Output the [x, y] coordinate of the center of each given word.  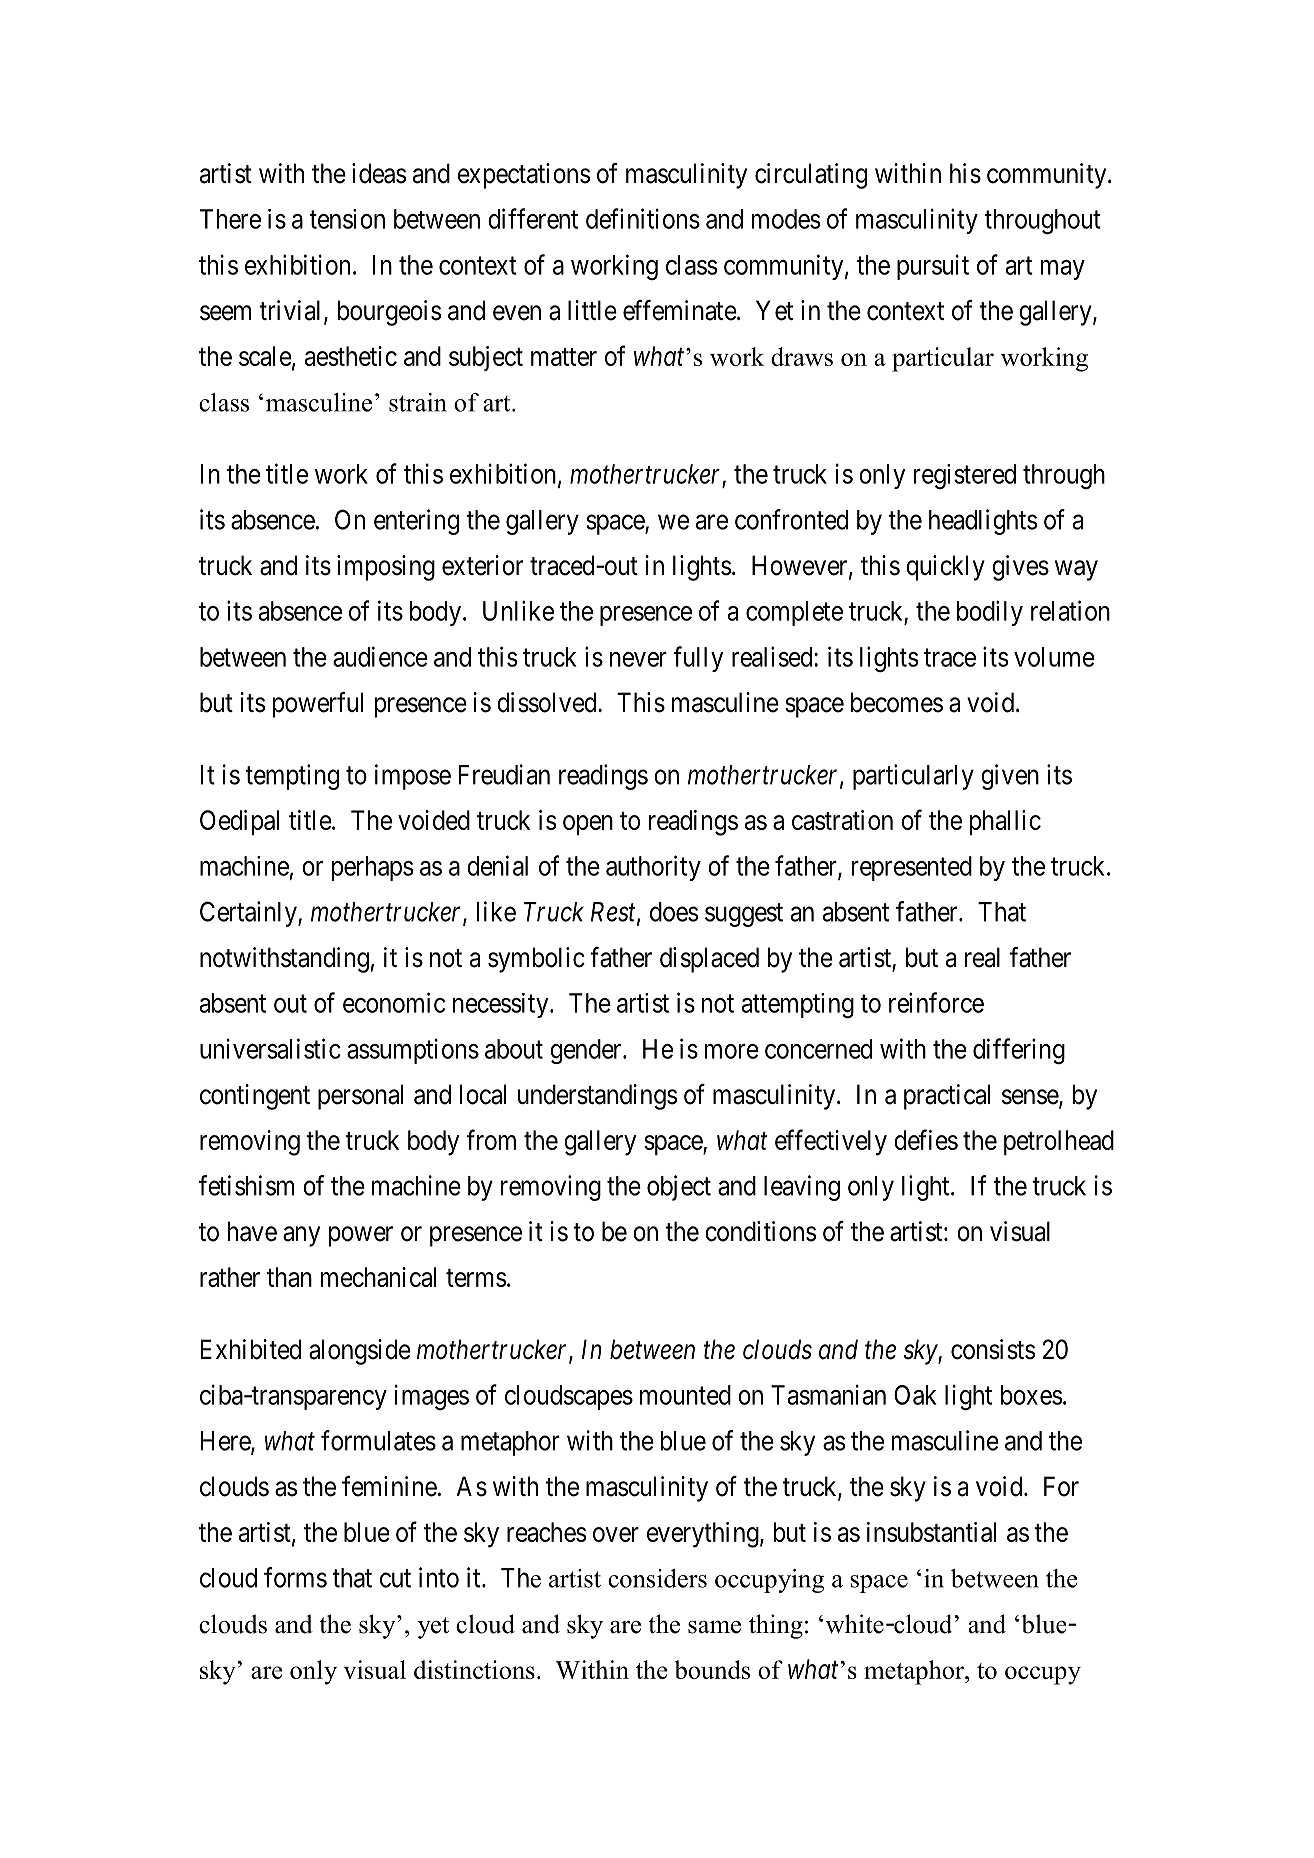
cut [395, 1579]
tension [347, 219]
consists [993, 1349]
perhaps [373, 868]
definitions [643, 218]
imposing [386, 568]
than [289, 1277]
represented [912, 868]
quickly [945, 568]
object [679, 1188]
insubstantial [931, 1532]
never [638, 659]
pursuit [933, 267]
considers [657, 1578]
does [674, 912]
